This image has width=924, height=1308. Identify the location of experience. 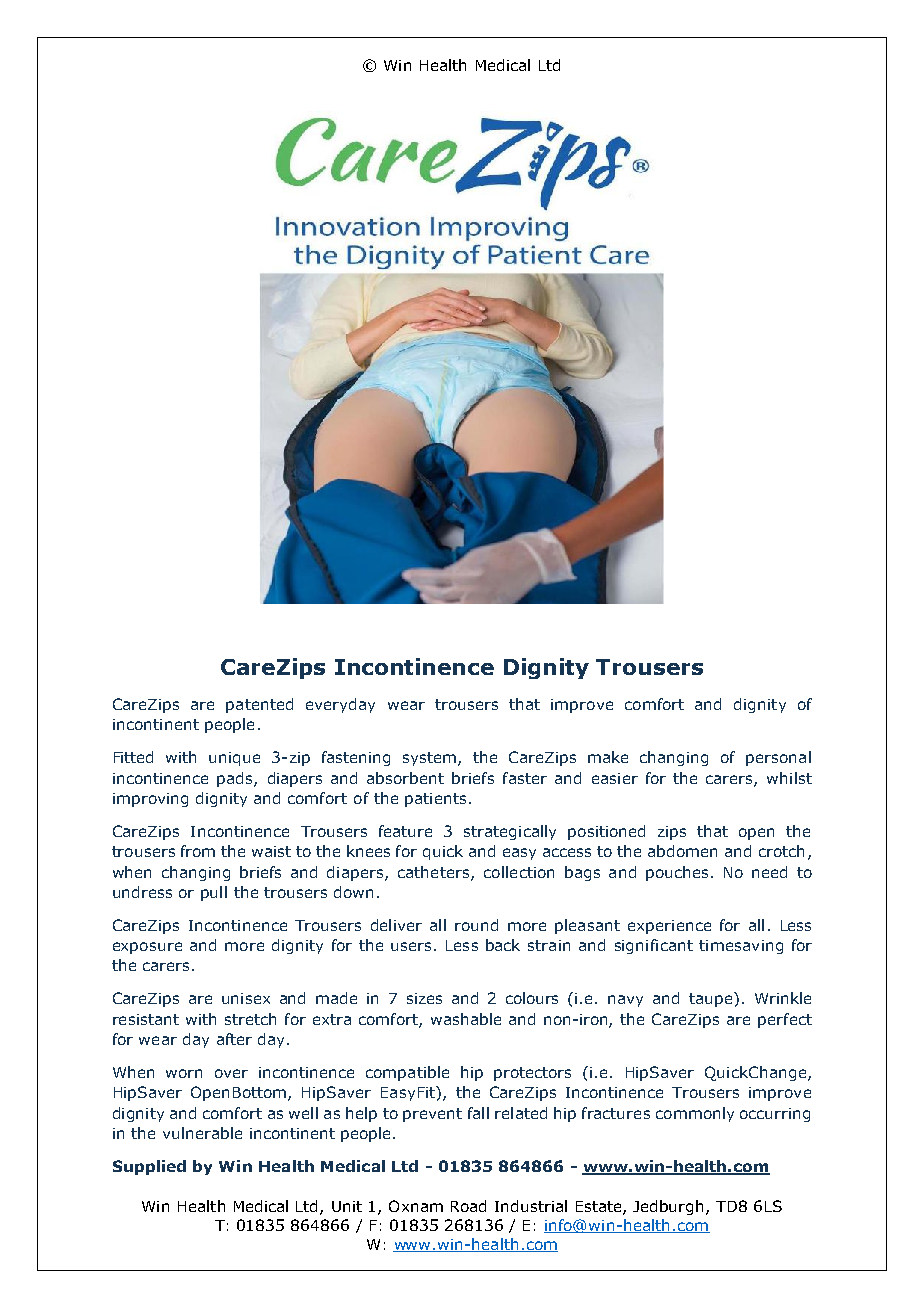
(669, 927).
